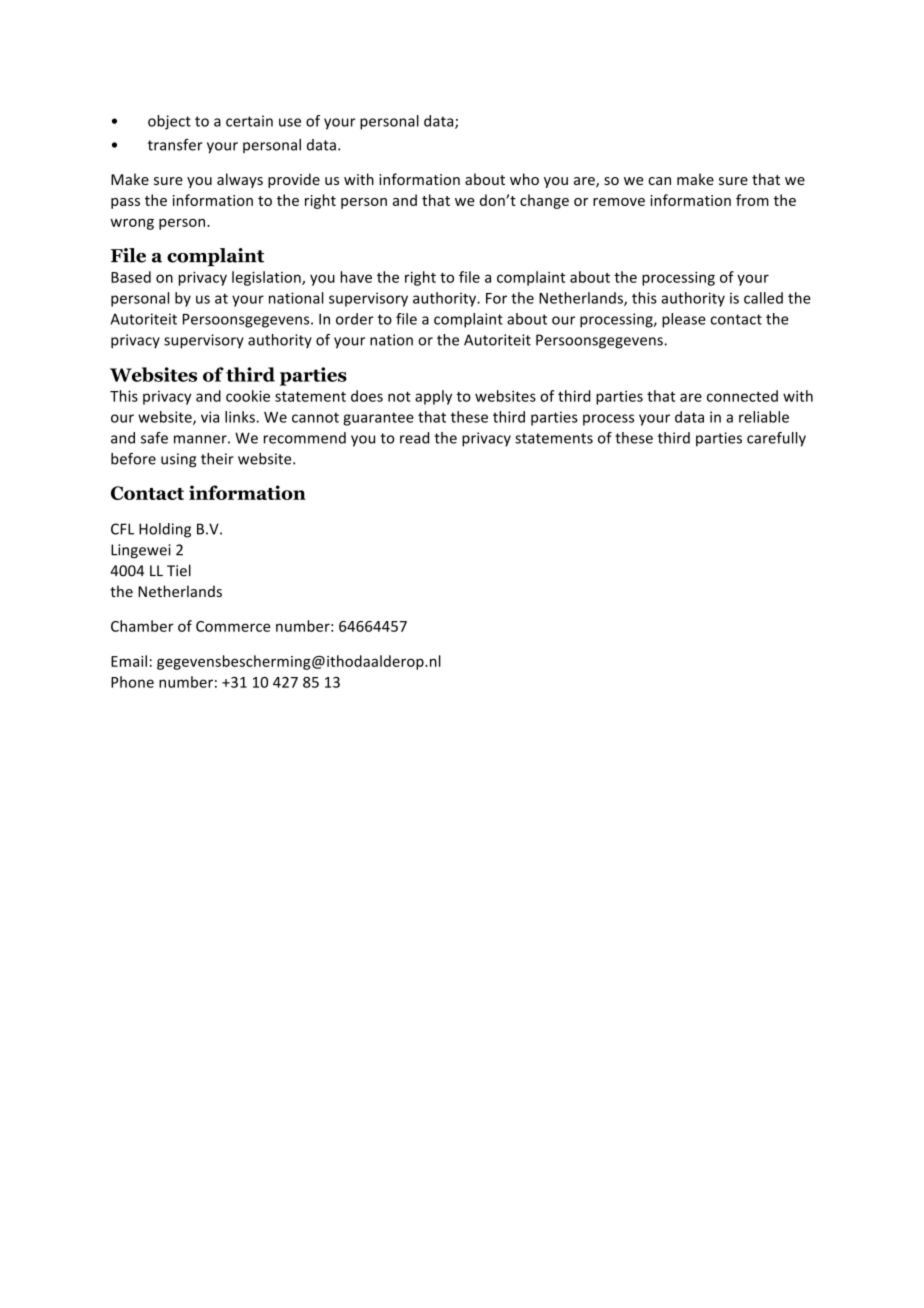 The height and width of the screenshot is (1308, 924). What do you see at coordinates (752, 200) in the screenshot?
I see `from` at bounding box center [752, 200].
